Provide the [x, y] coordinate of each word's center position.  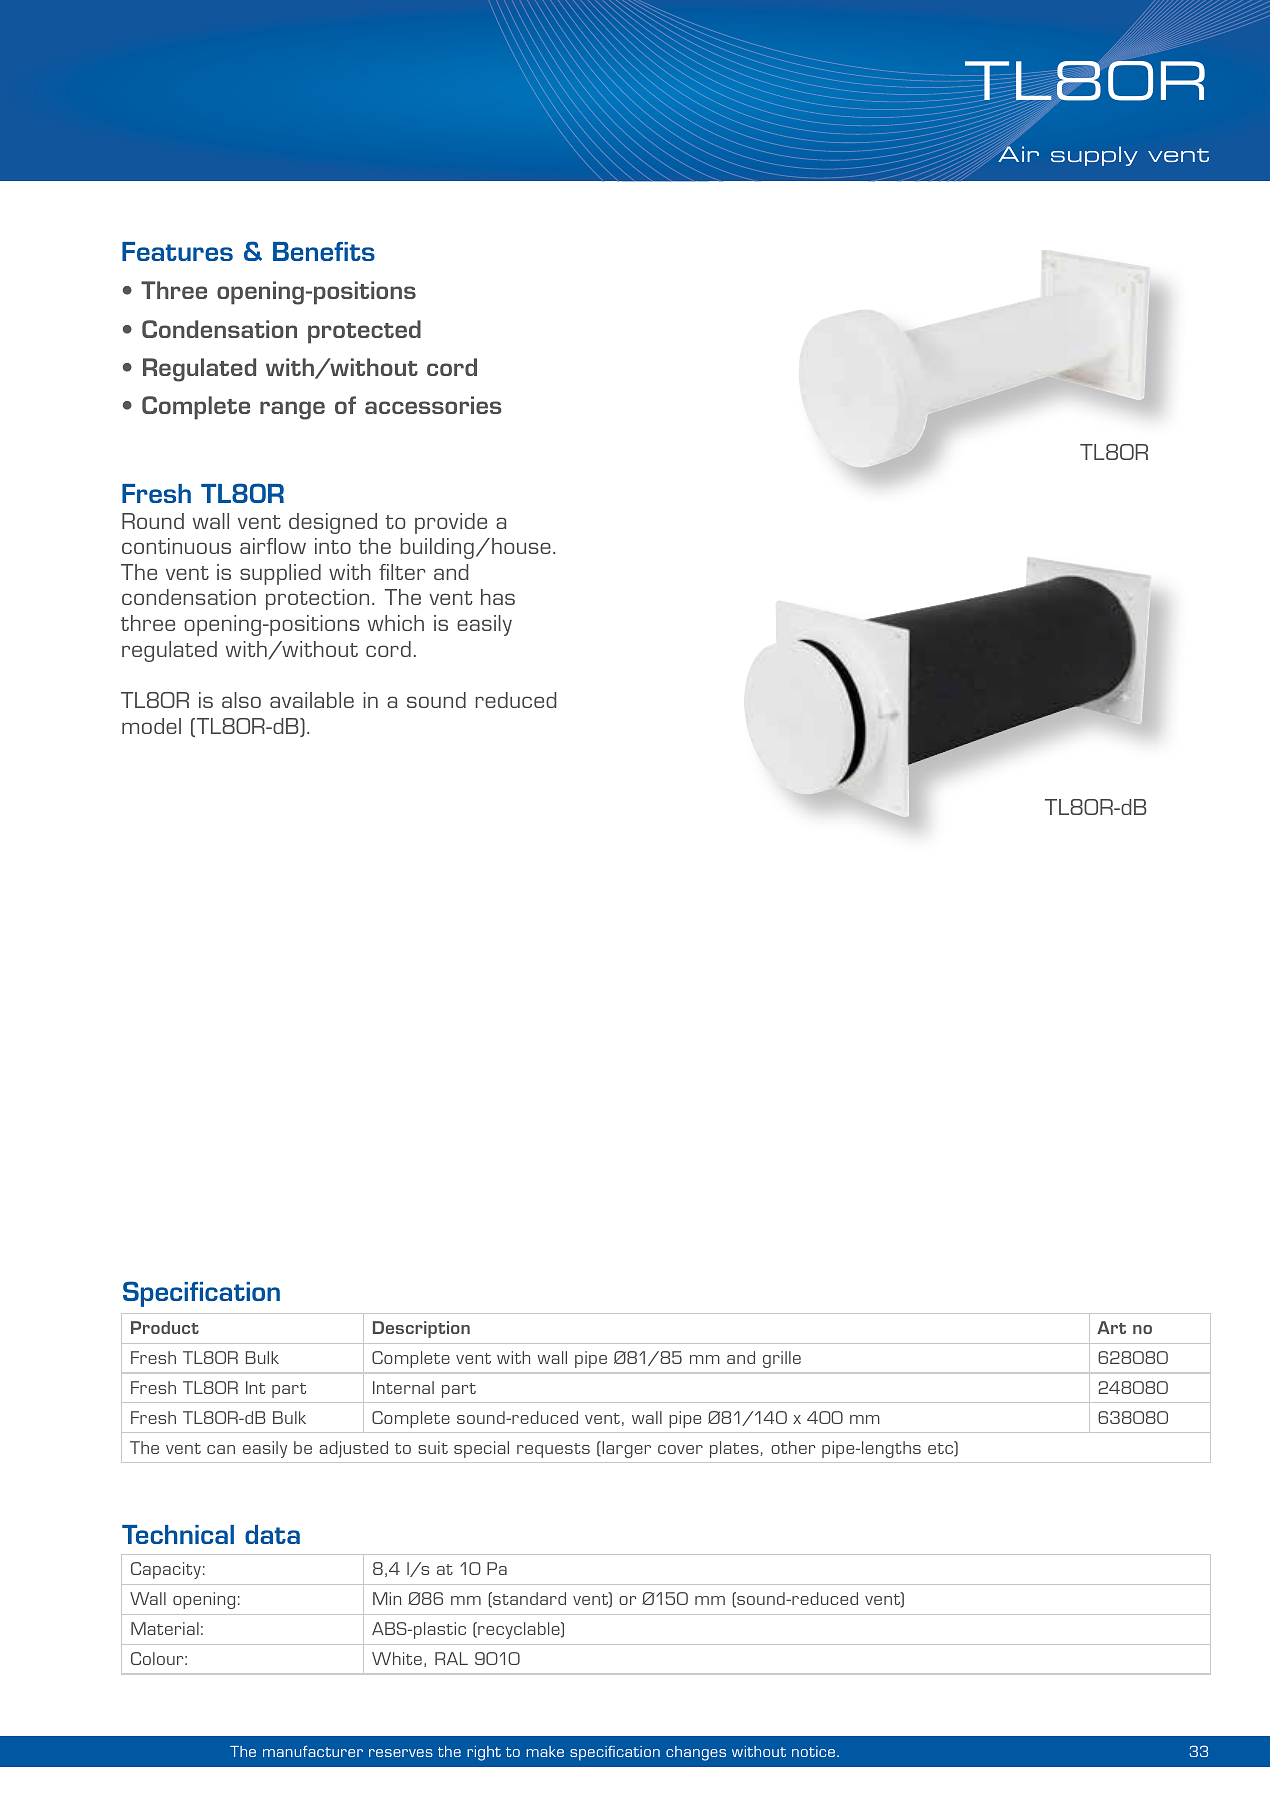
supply [1094, 156]
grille [782, 1359]
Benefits [324, 251]
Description [421, 1329]
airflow [273, 546]
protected [364, 332]
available [312, 700]
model [151, 726]
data [272, 1534]
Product [165, 1327]
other [793, 1447]
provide [451, 523]
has [498, 597]
